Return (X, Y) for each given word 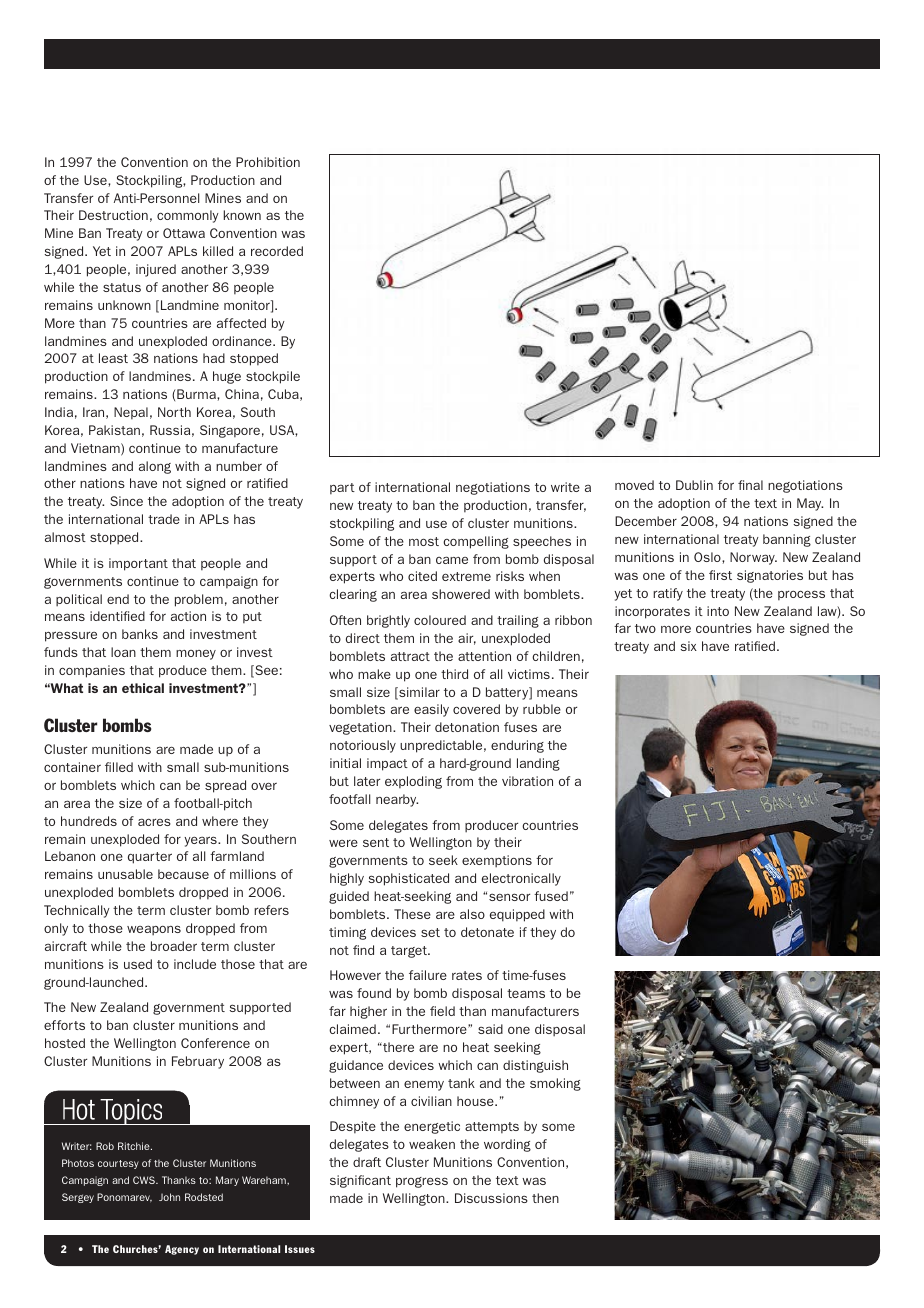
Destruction (113, 215)
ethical (143, 688)
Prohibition (268, 162)
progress (422, 1182)
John (169, 1197)
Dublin (694, 485)
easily (431, 710)
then (545, 1198)
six (688, 646)
